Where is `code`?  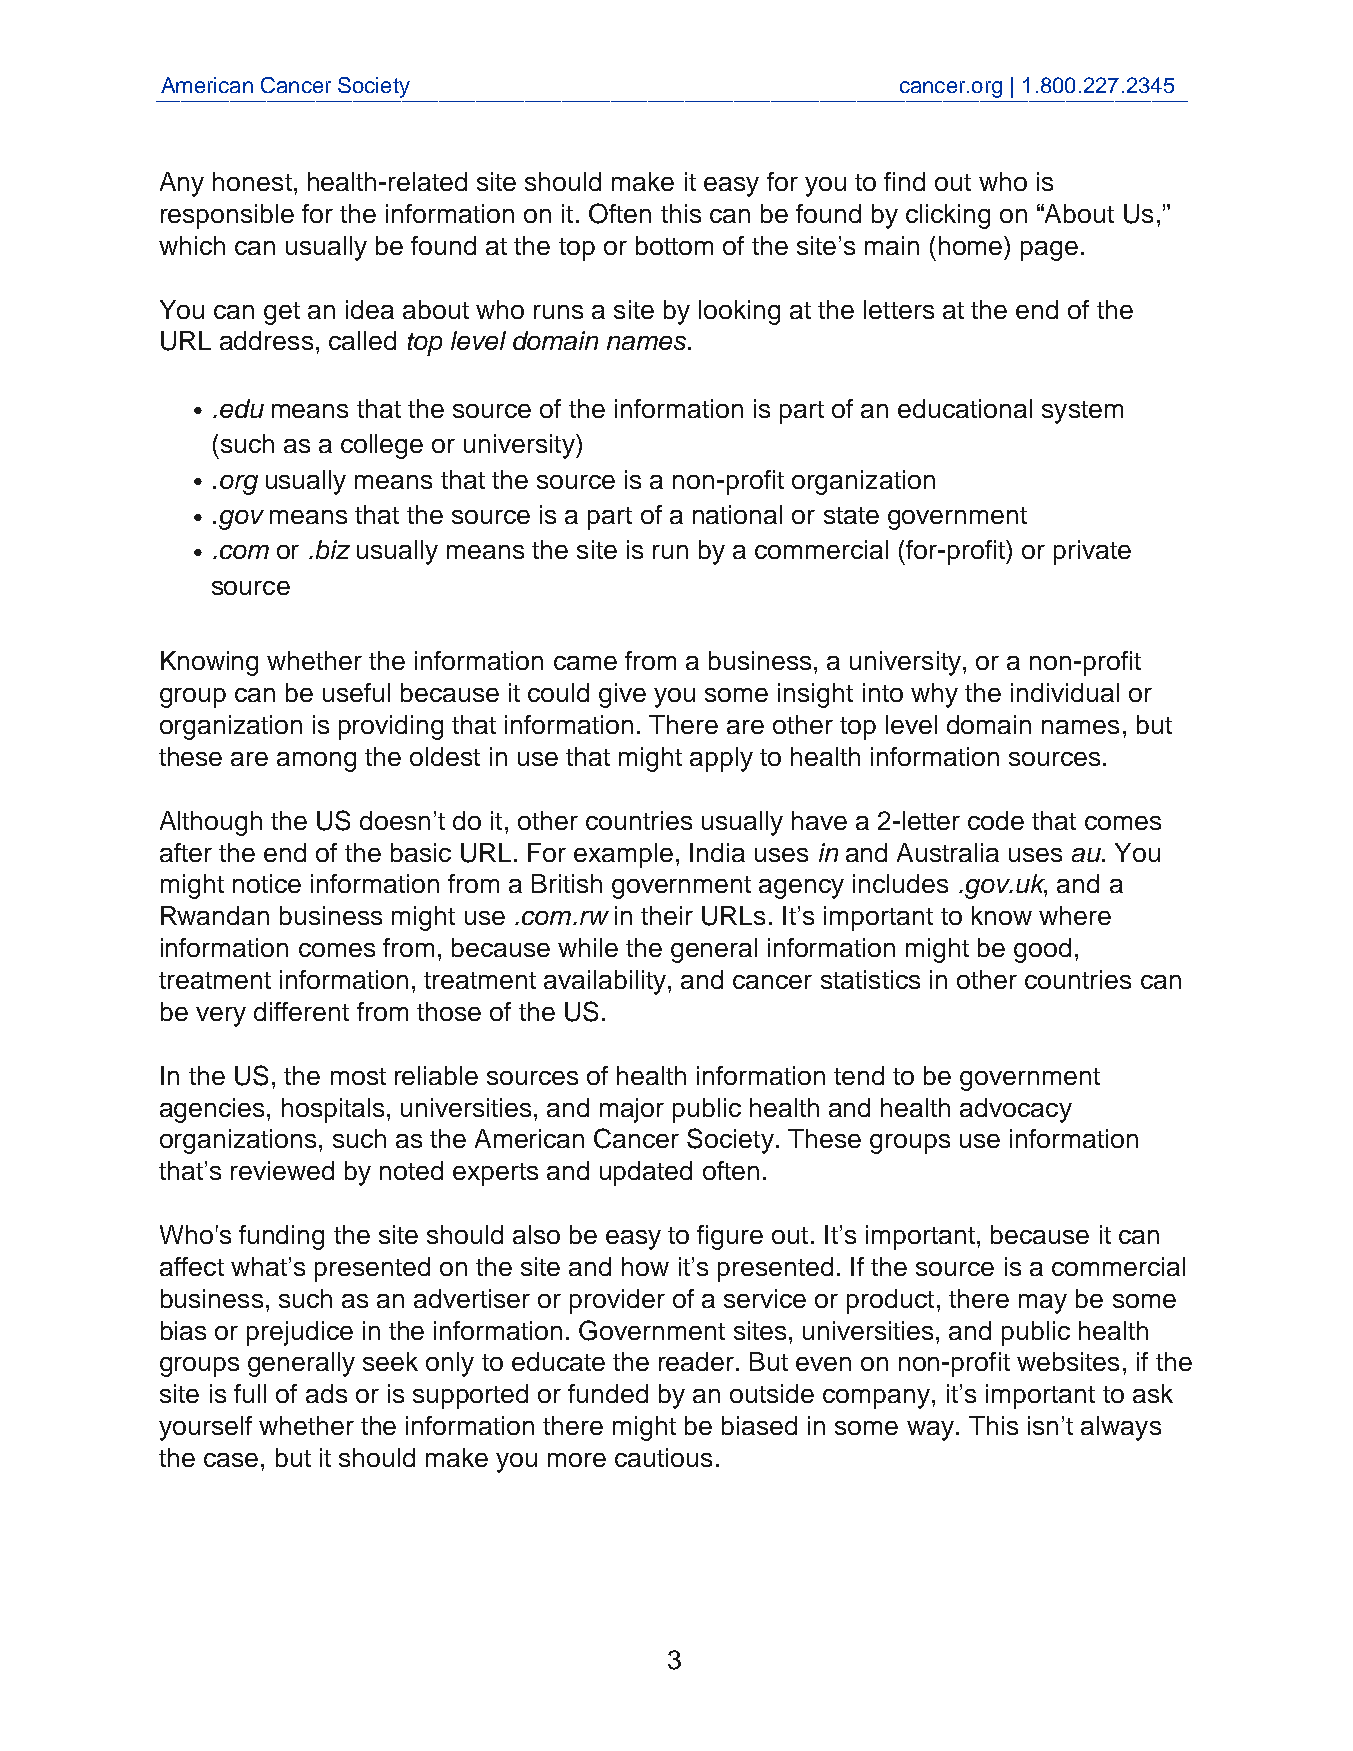 code is located at coordinates (996, 820).
